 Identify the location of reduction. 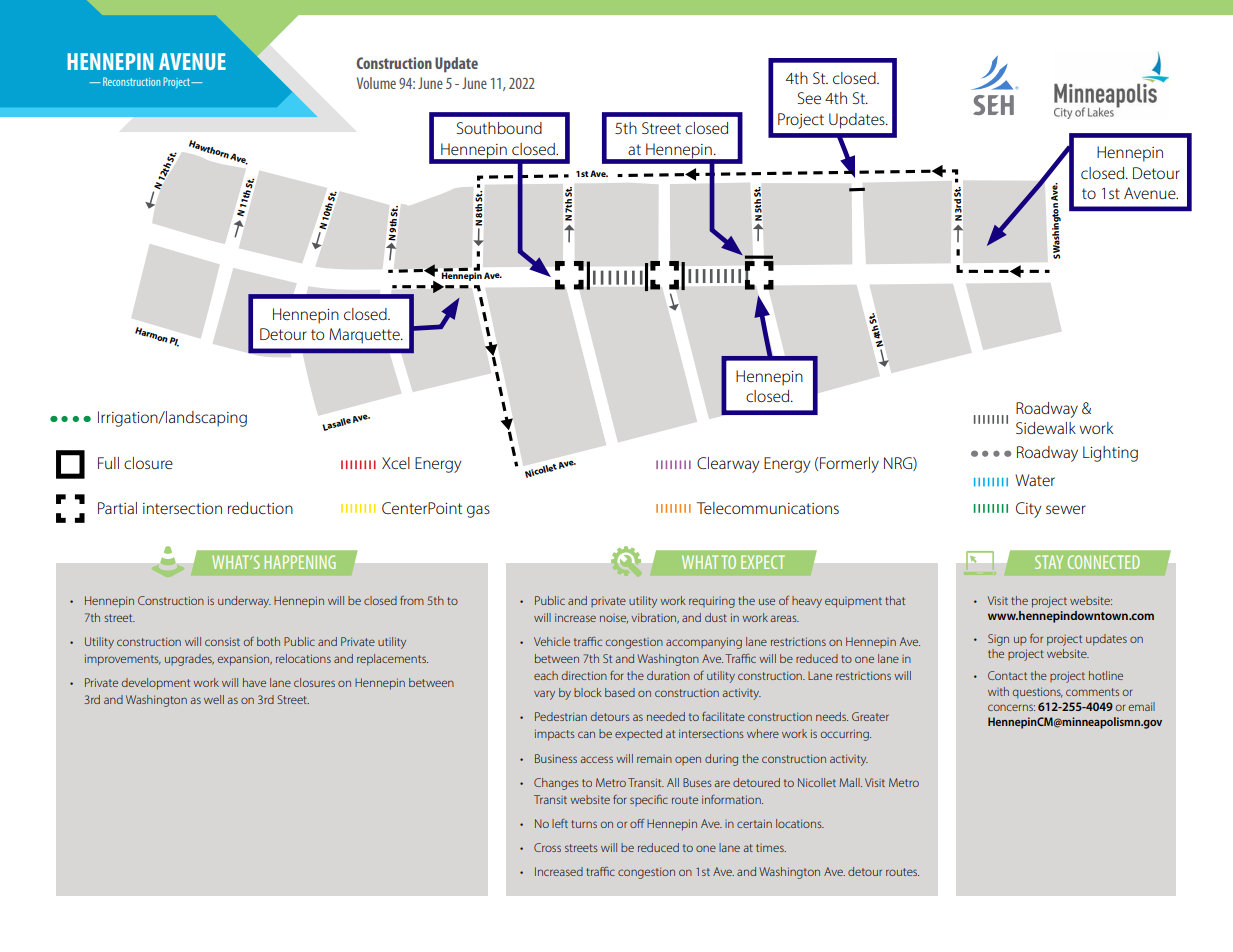
(260, 508).
